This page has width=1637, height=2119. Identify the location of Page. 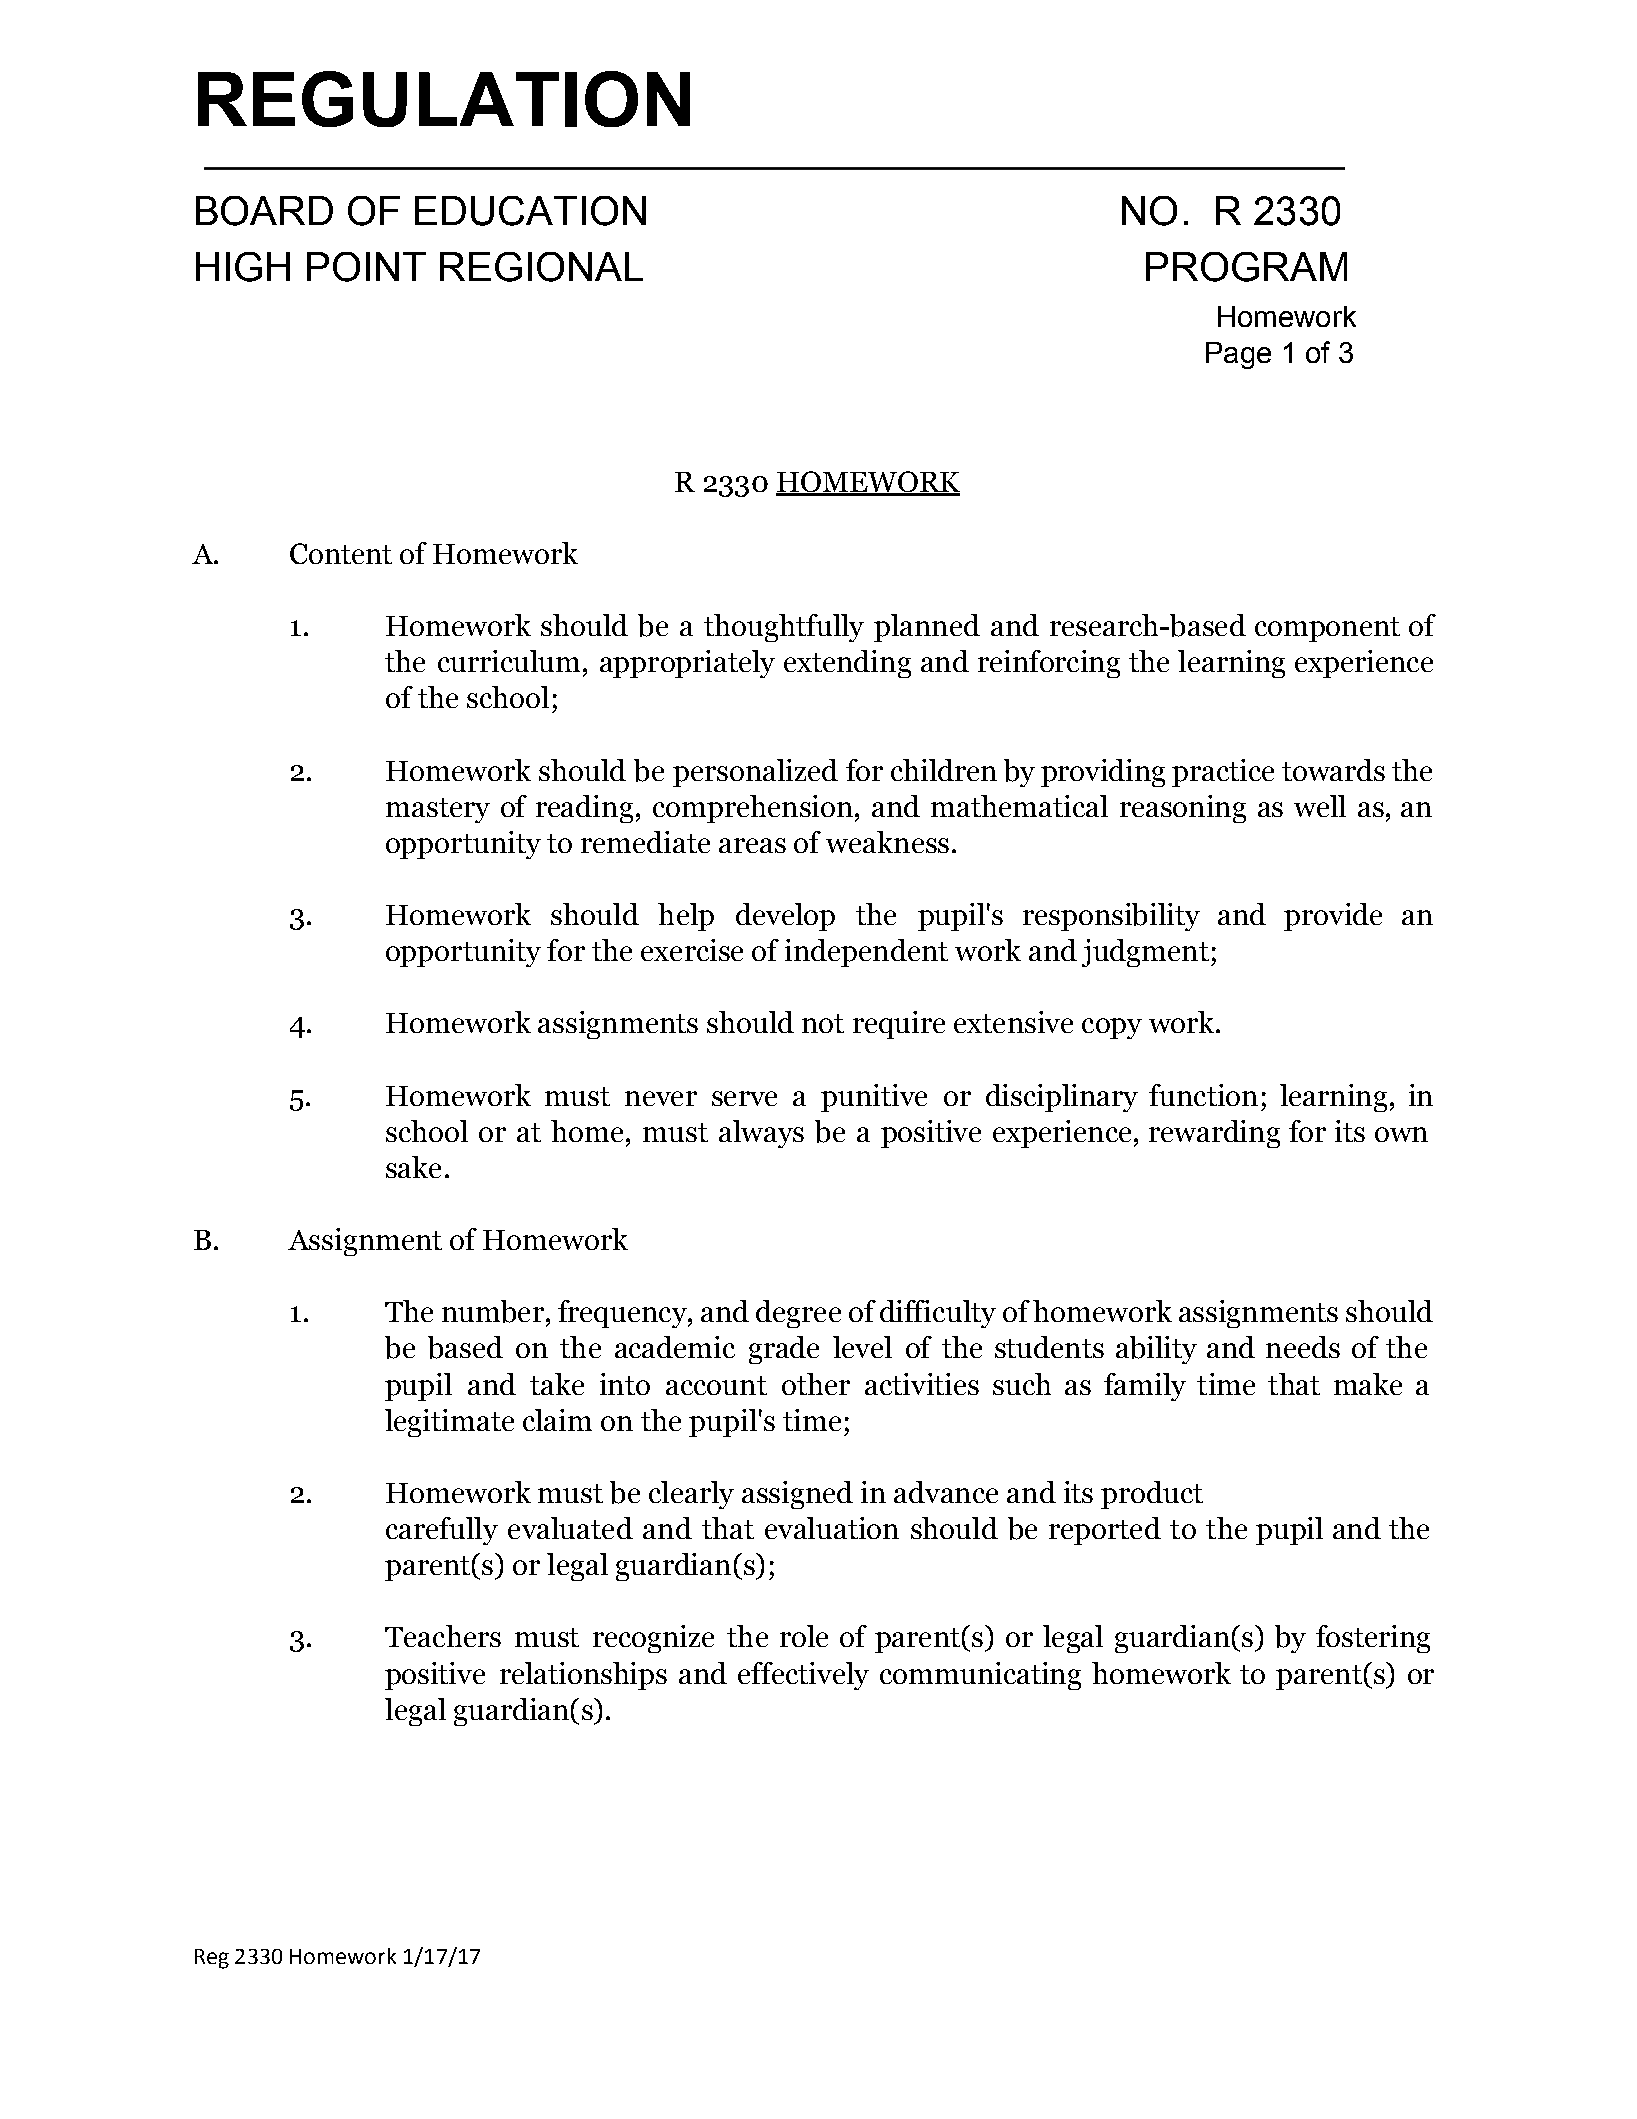
(1238, 355).
